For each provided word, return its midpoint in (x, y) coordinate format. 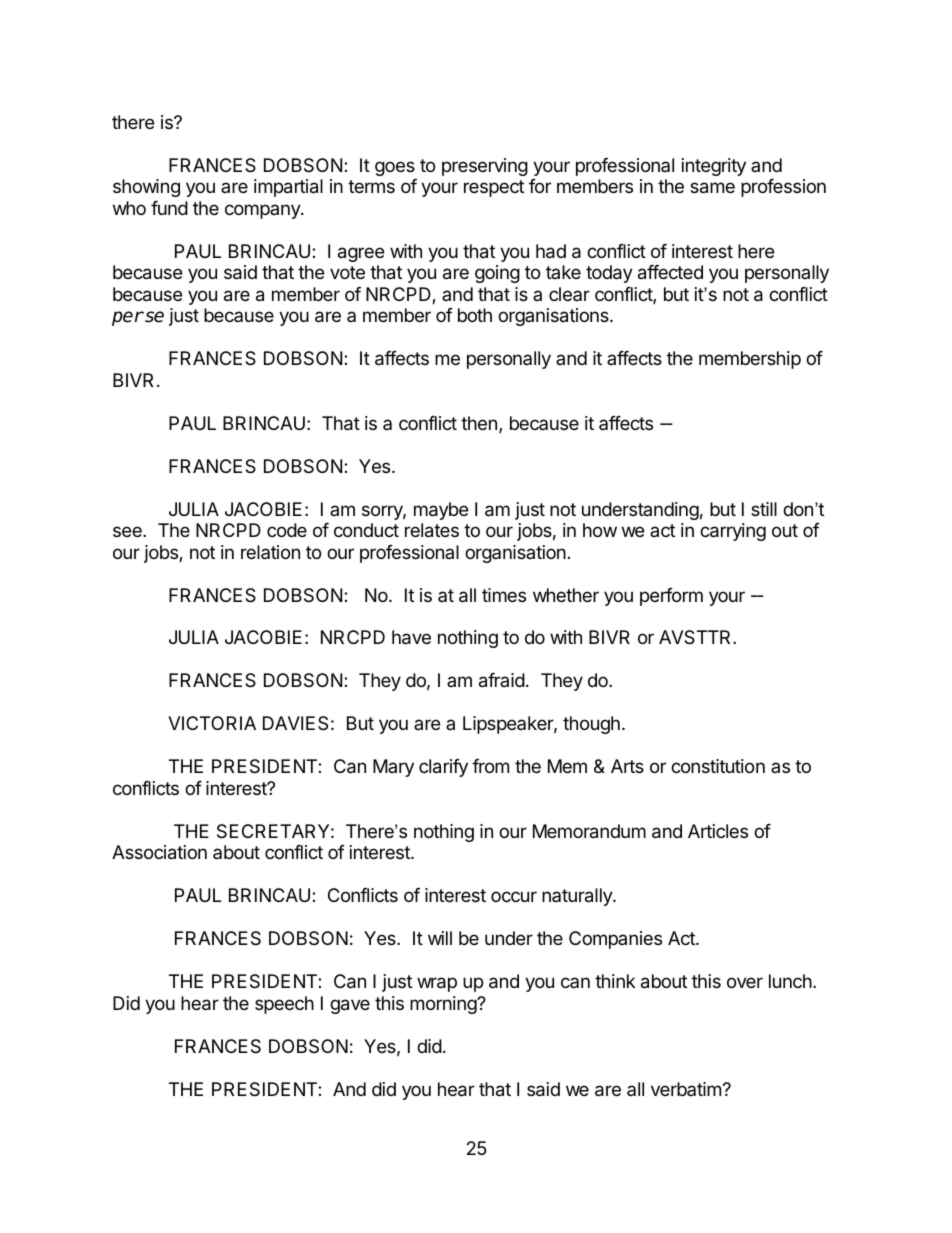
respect (494, 188)
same (712, 188)
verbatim (686, 1089)
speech (284, 1005)
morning (444, 1005)
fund (169, 208)
